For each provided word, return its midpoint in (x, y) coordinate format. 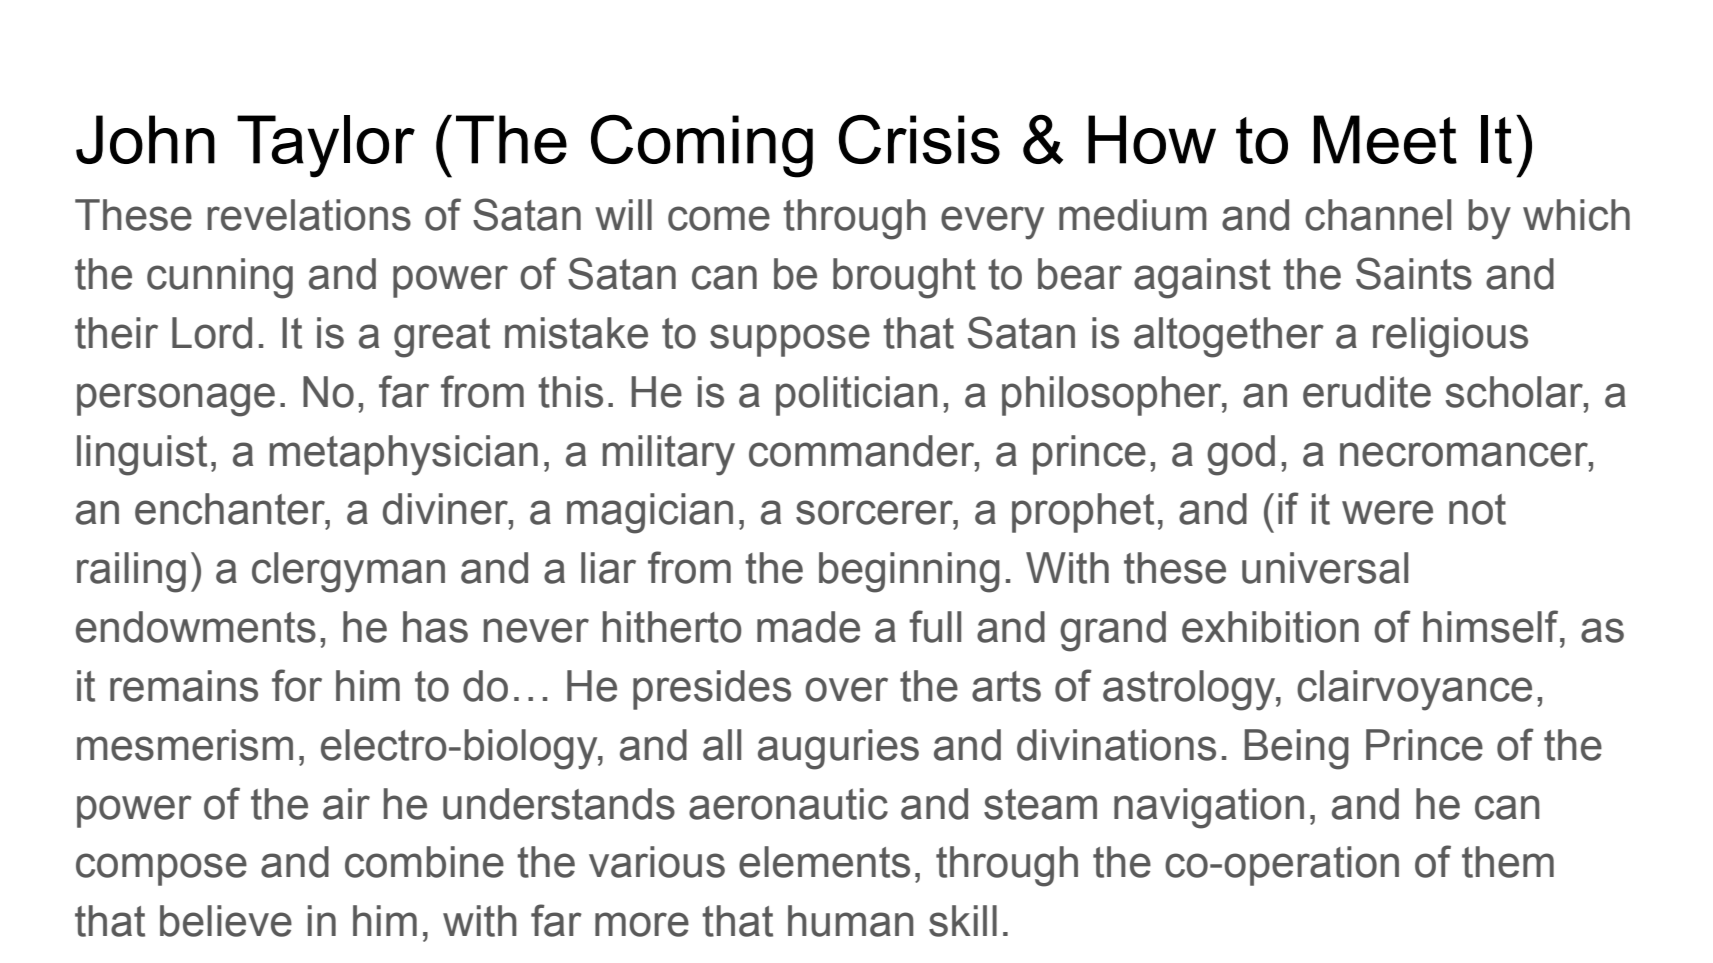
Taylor (326, 146)
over (846, 689)
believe (226, 921)
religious (1450, 337)
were (1387, 512)
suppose (790, 340)
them (1508, 862)
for (297, 685)
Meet (1385, 139)
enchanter (231, 509)
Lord (212, 333)
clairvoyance (1414, 690)
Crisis (919, 139)
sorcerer (875, 512)
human (851, 921)
